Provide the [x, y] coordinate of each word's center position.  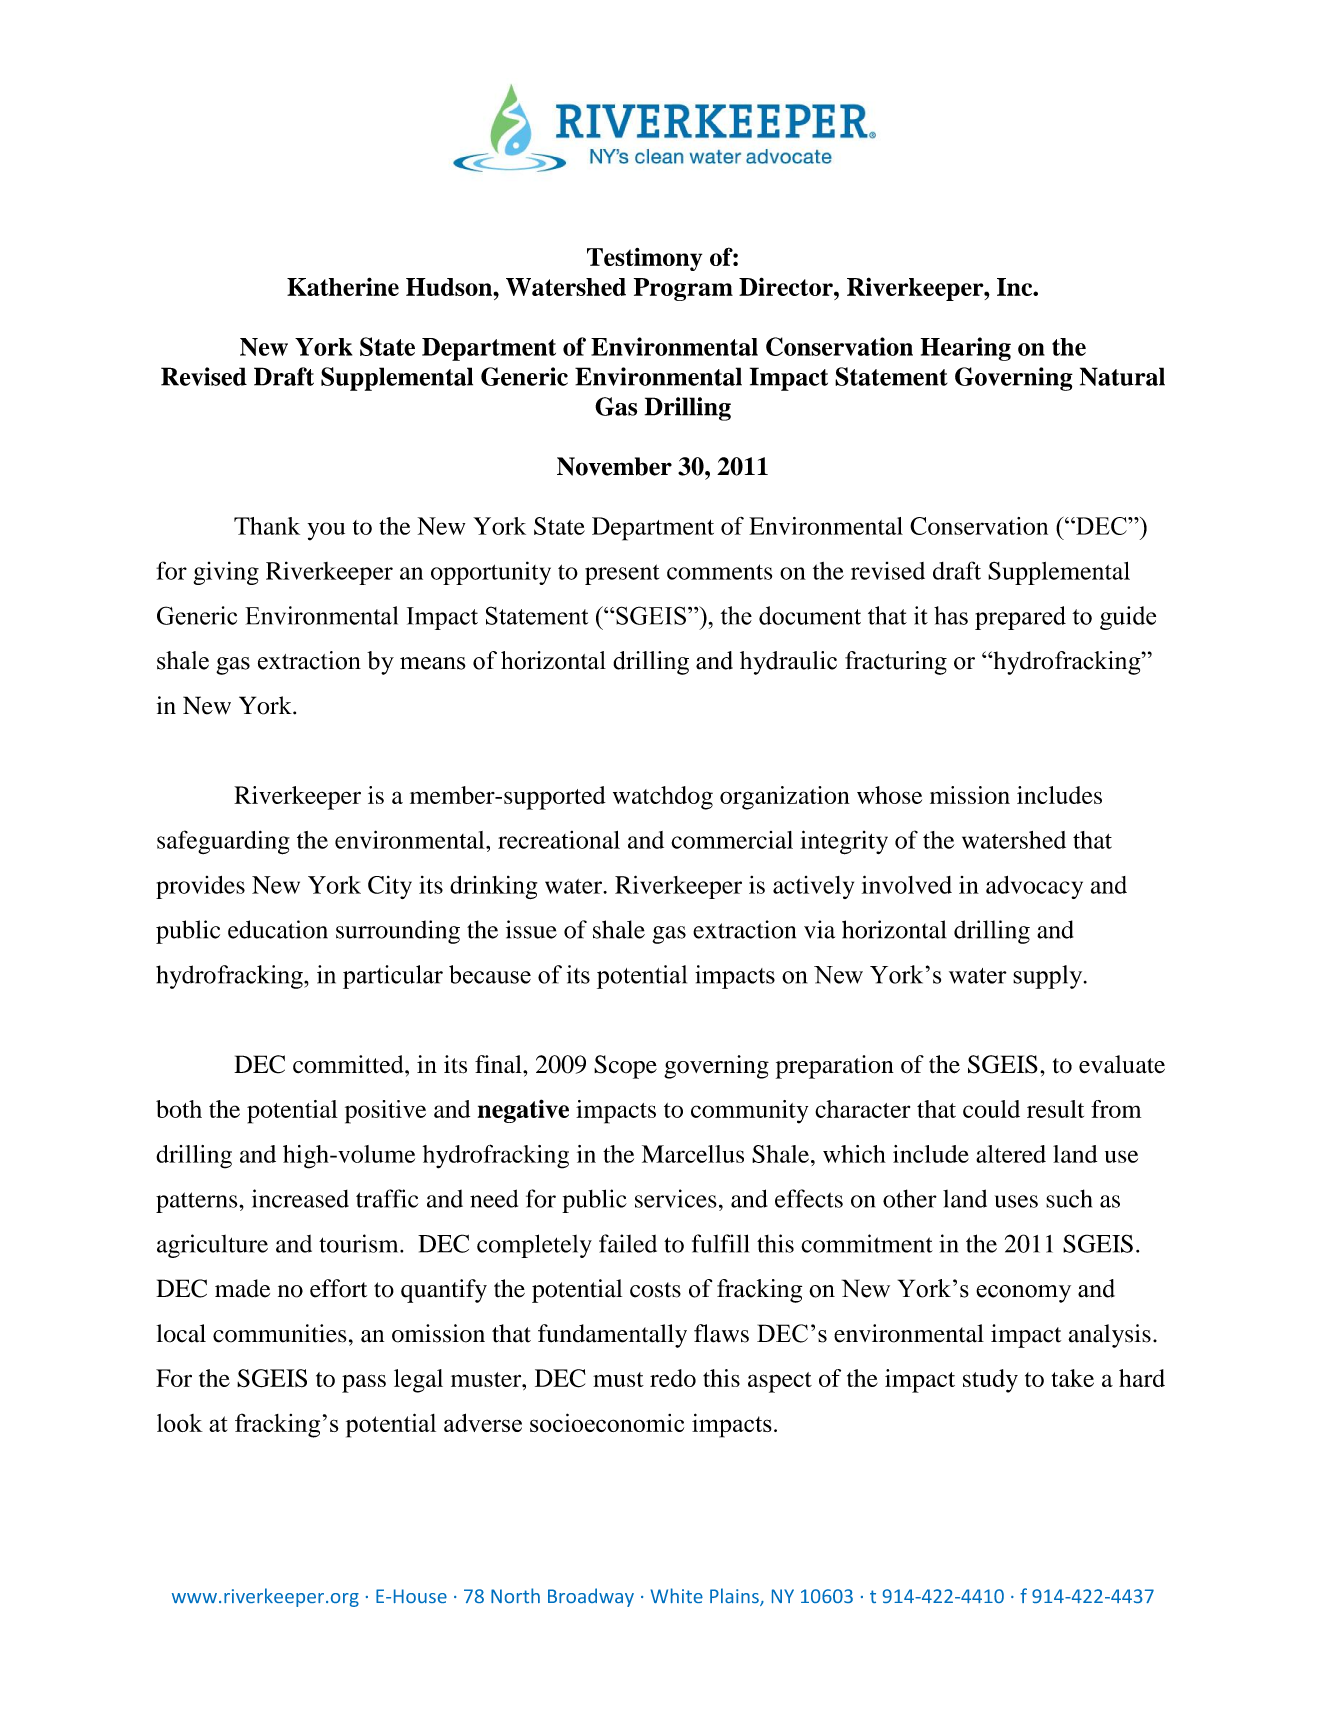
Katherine [343, 286]
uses [1016, 1201]
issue [531, 929]
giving [226, 573]
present [622, 574]
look [180, 1423]
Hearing [966, 349]
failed [628, 1243]
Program [683, 289]
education [278, 929]
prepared [1020, 618]
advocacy [1034, 887]
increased [300, 1198]
